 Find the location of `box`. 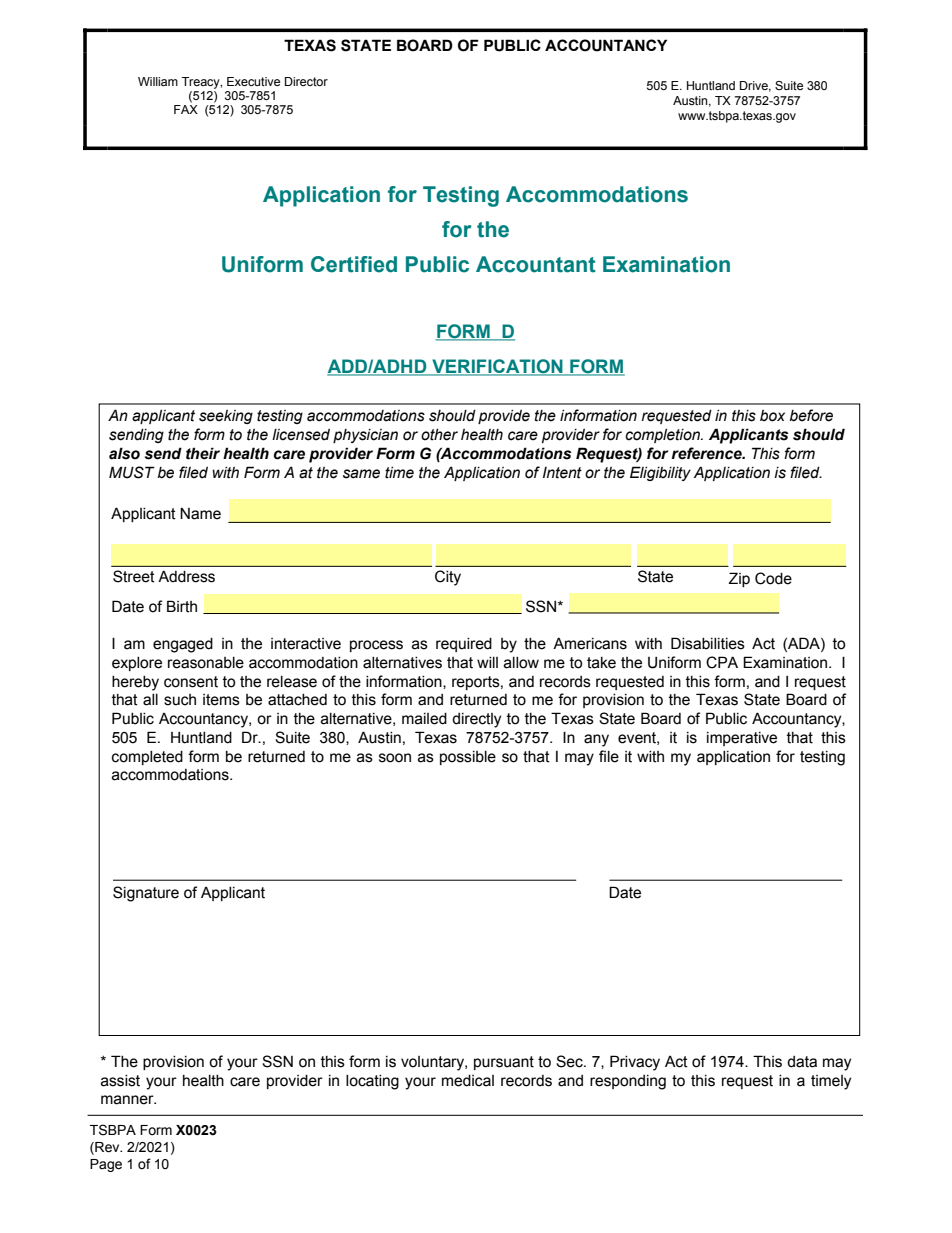

box is located at coordinates (772, 416).
